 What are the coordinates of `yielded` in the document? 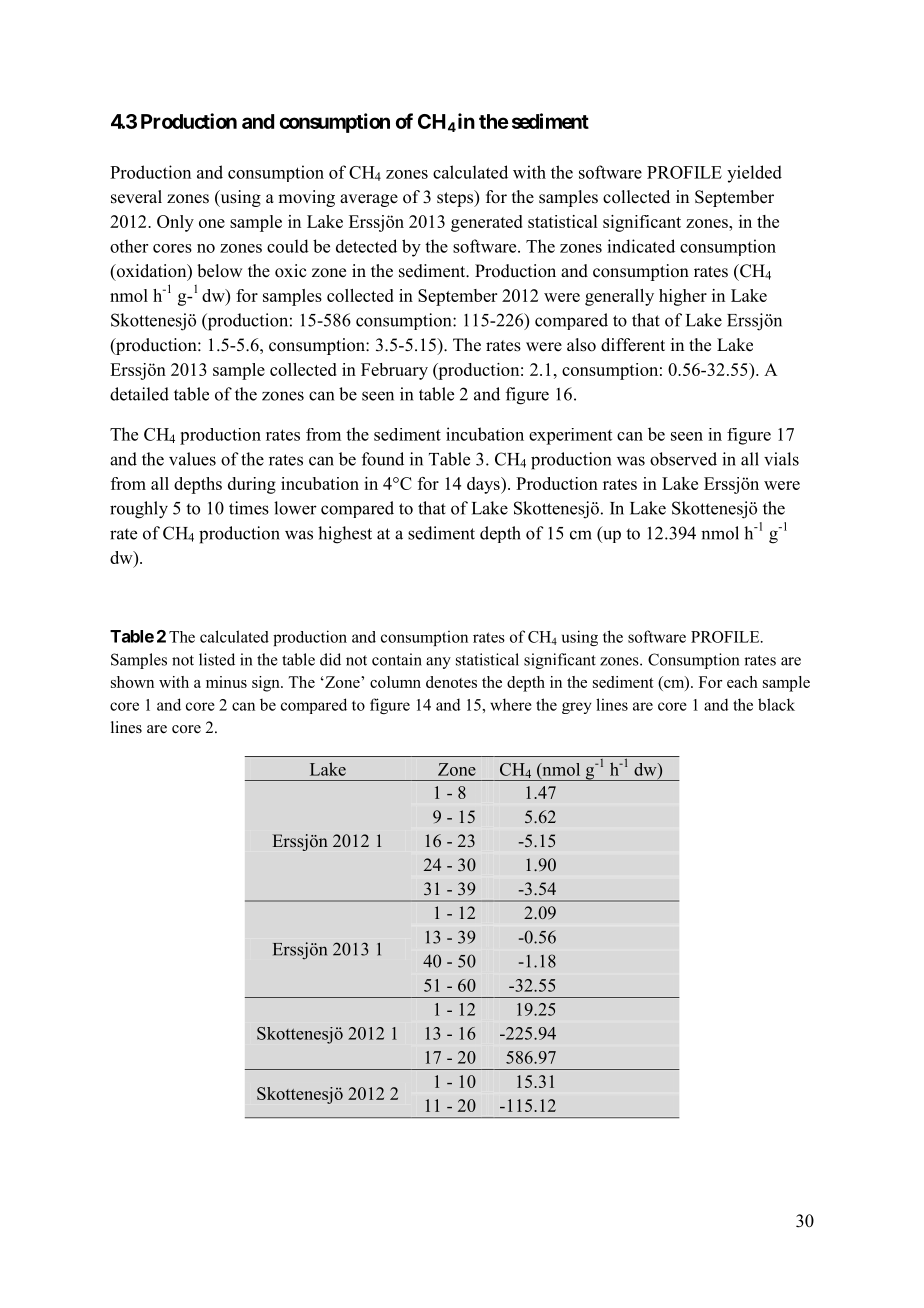 It's located at (754, 174).
